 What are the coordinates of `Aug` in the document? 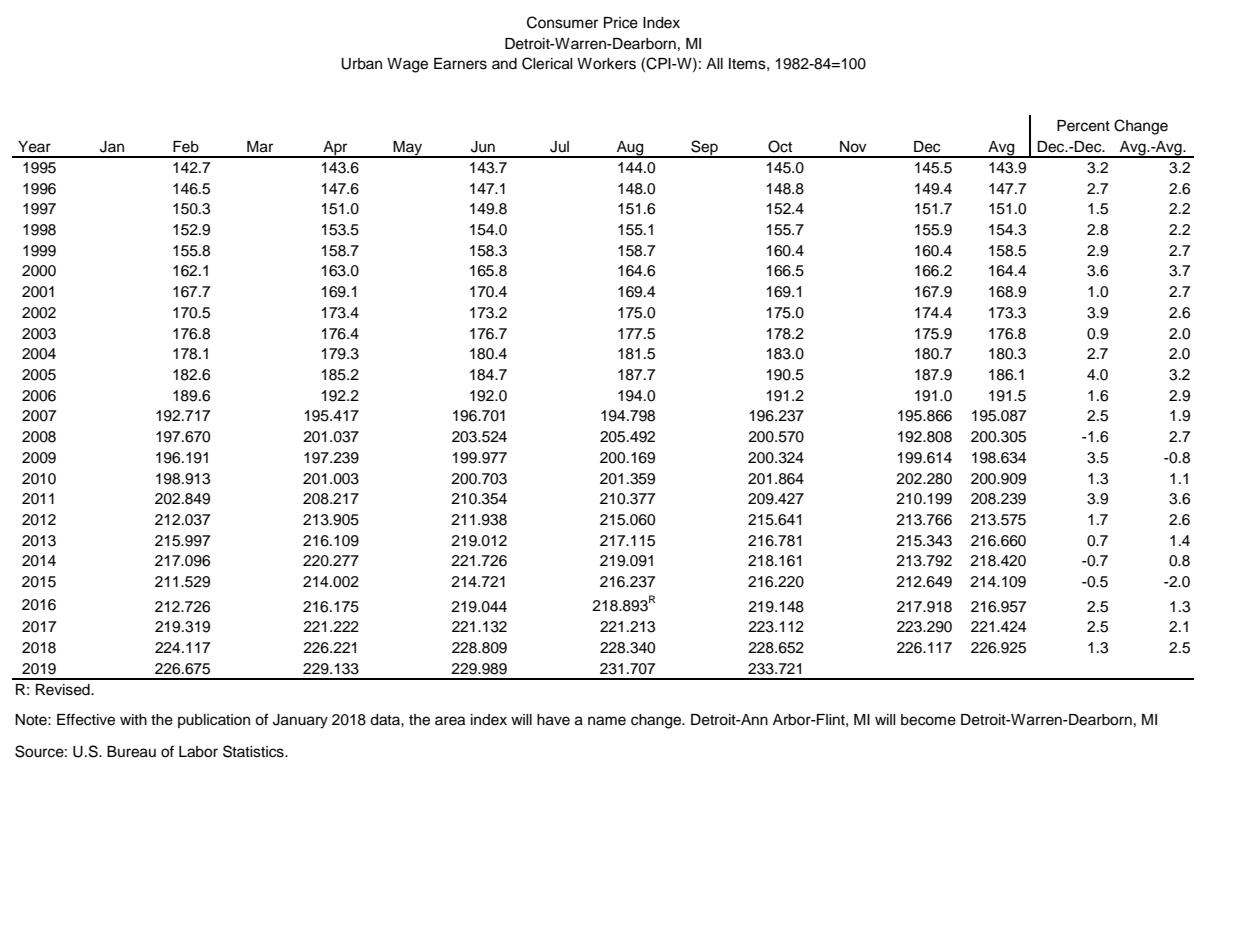 It's located at (630, 149).
